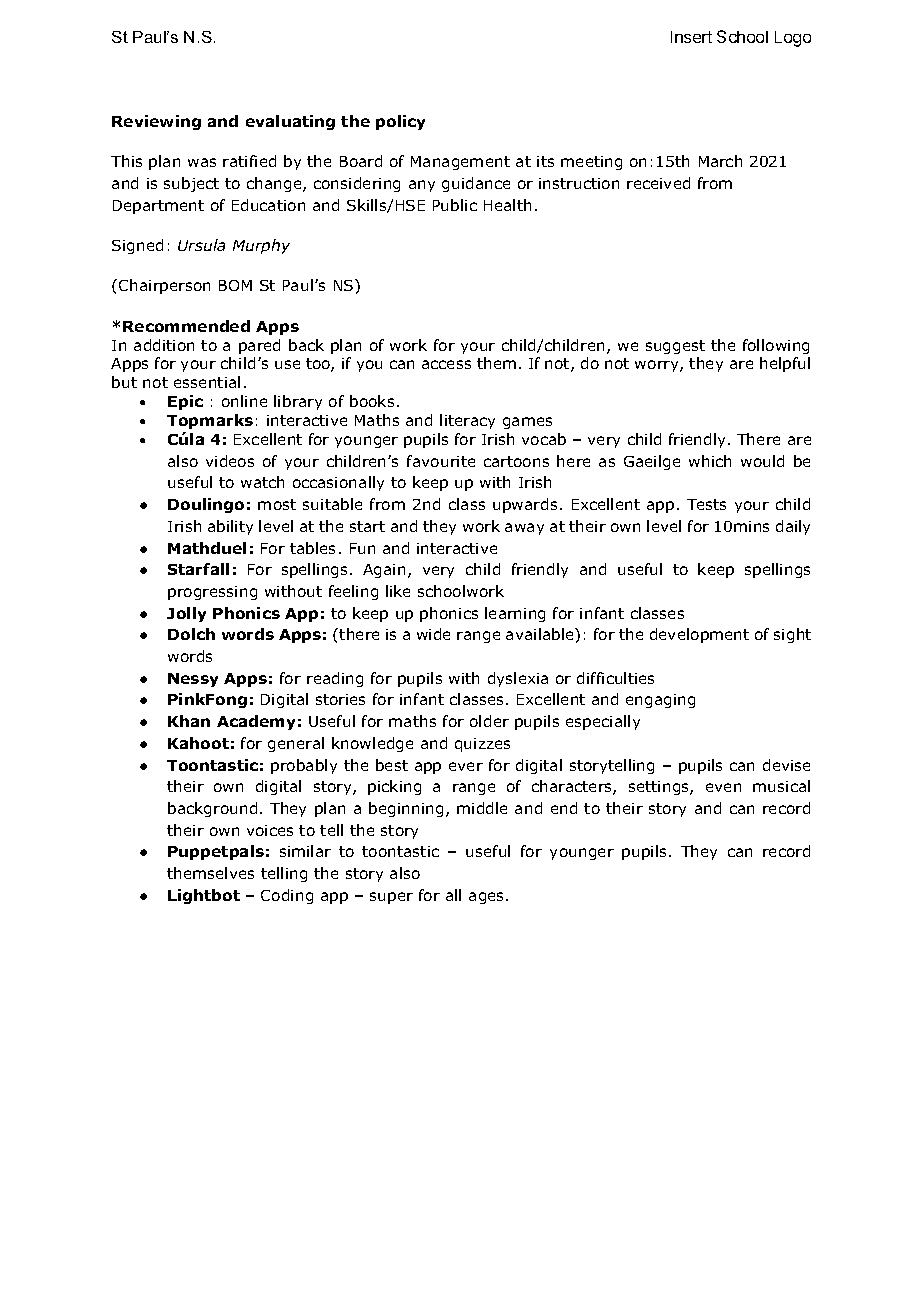 This page has width=924, height=1307. Describe the element at coordinates (212, 593) in the page. I see `progressing` at that location.
